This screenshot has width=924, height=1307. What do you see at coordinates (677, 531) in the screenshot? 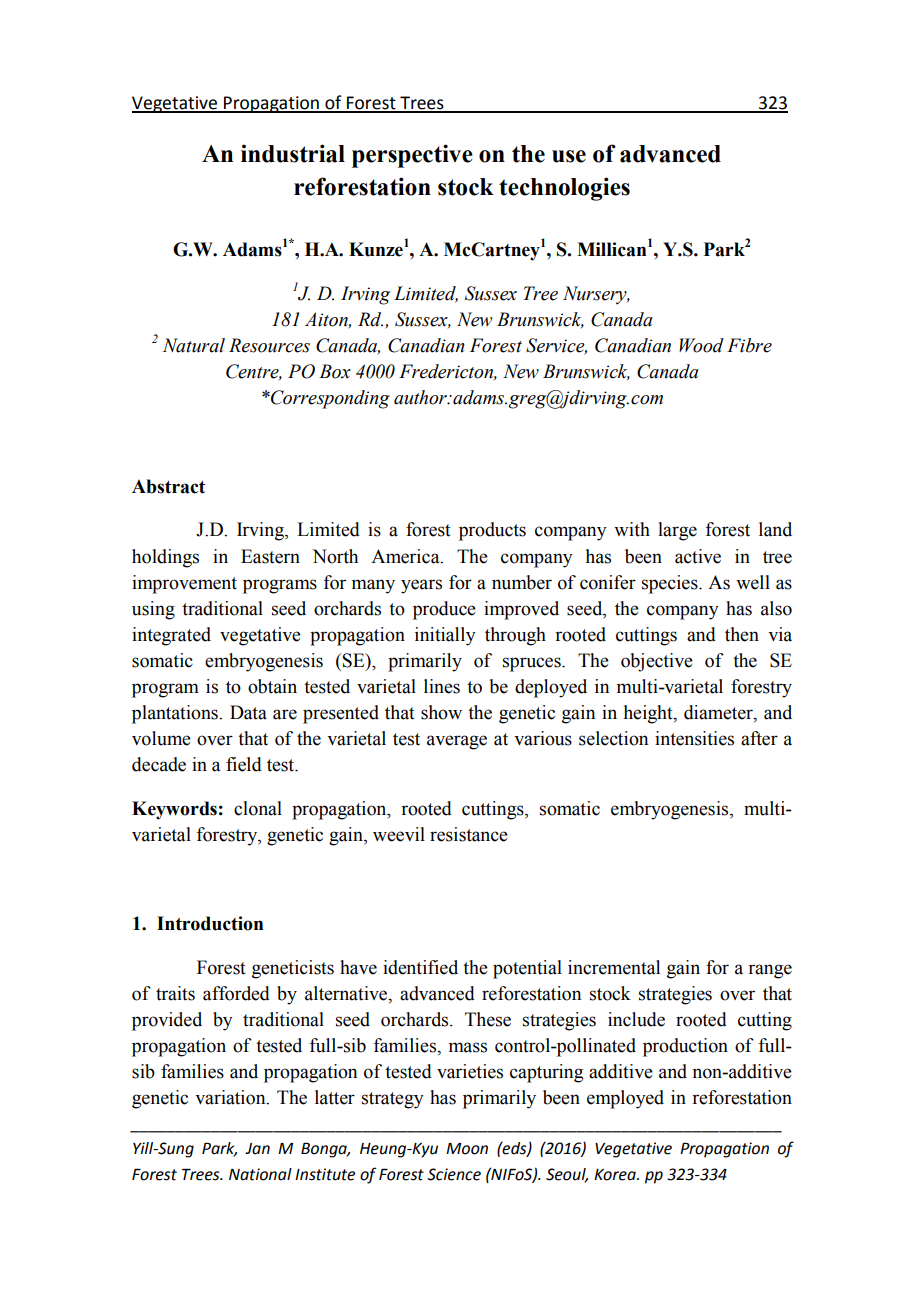
I see `large` at bounding box center [677, 531].
